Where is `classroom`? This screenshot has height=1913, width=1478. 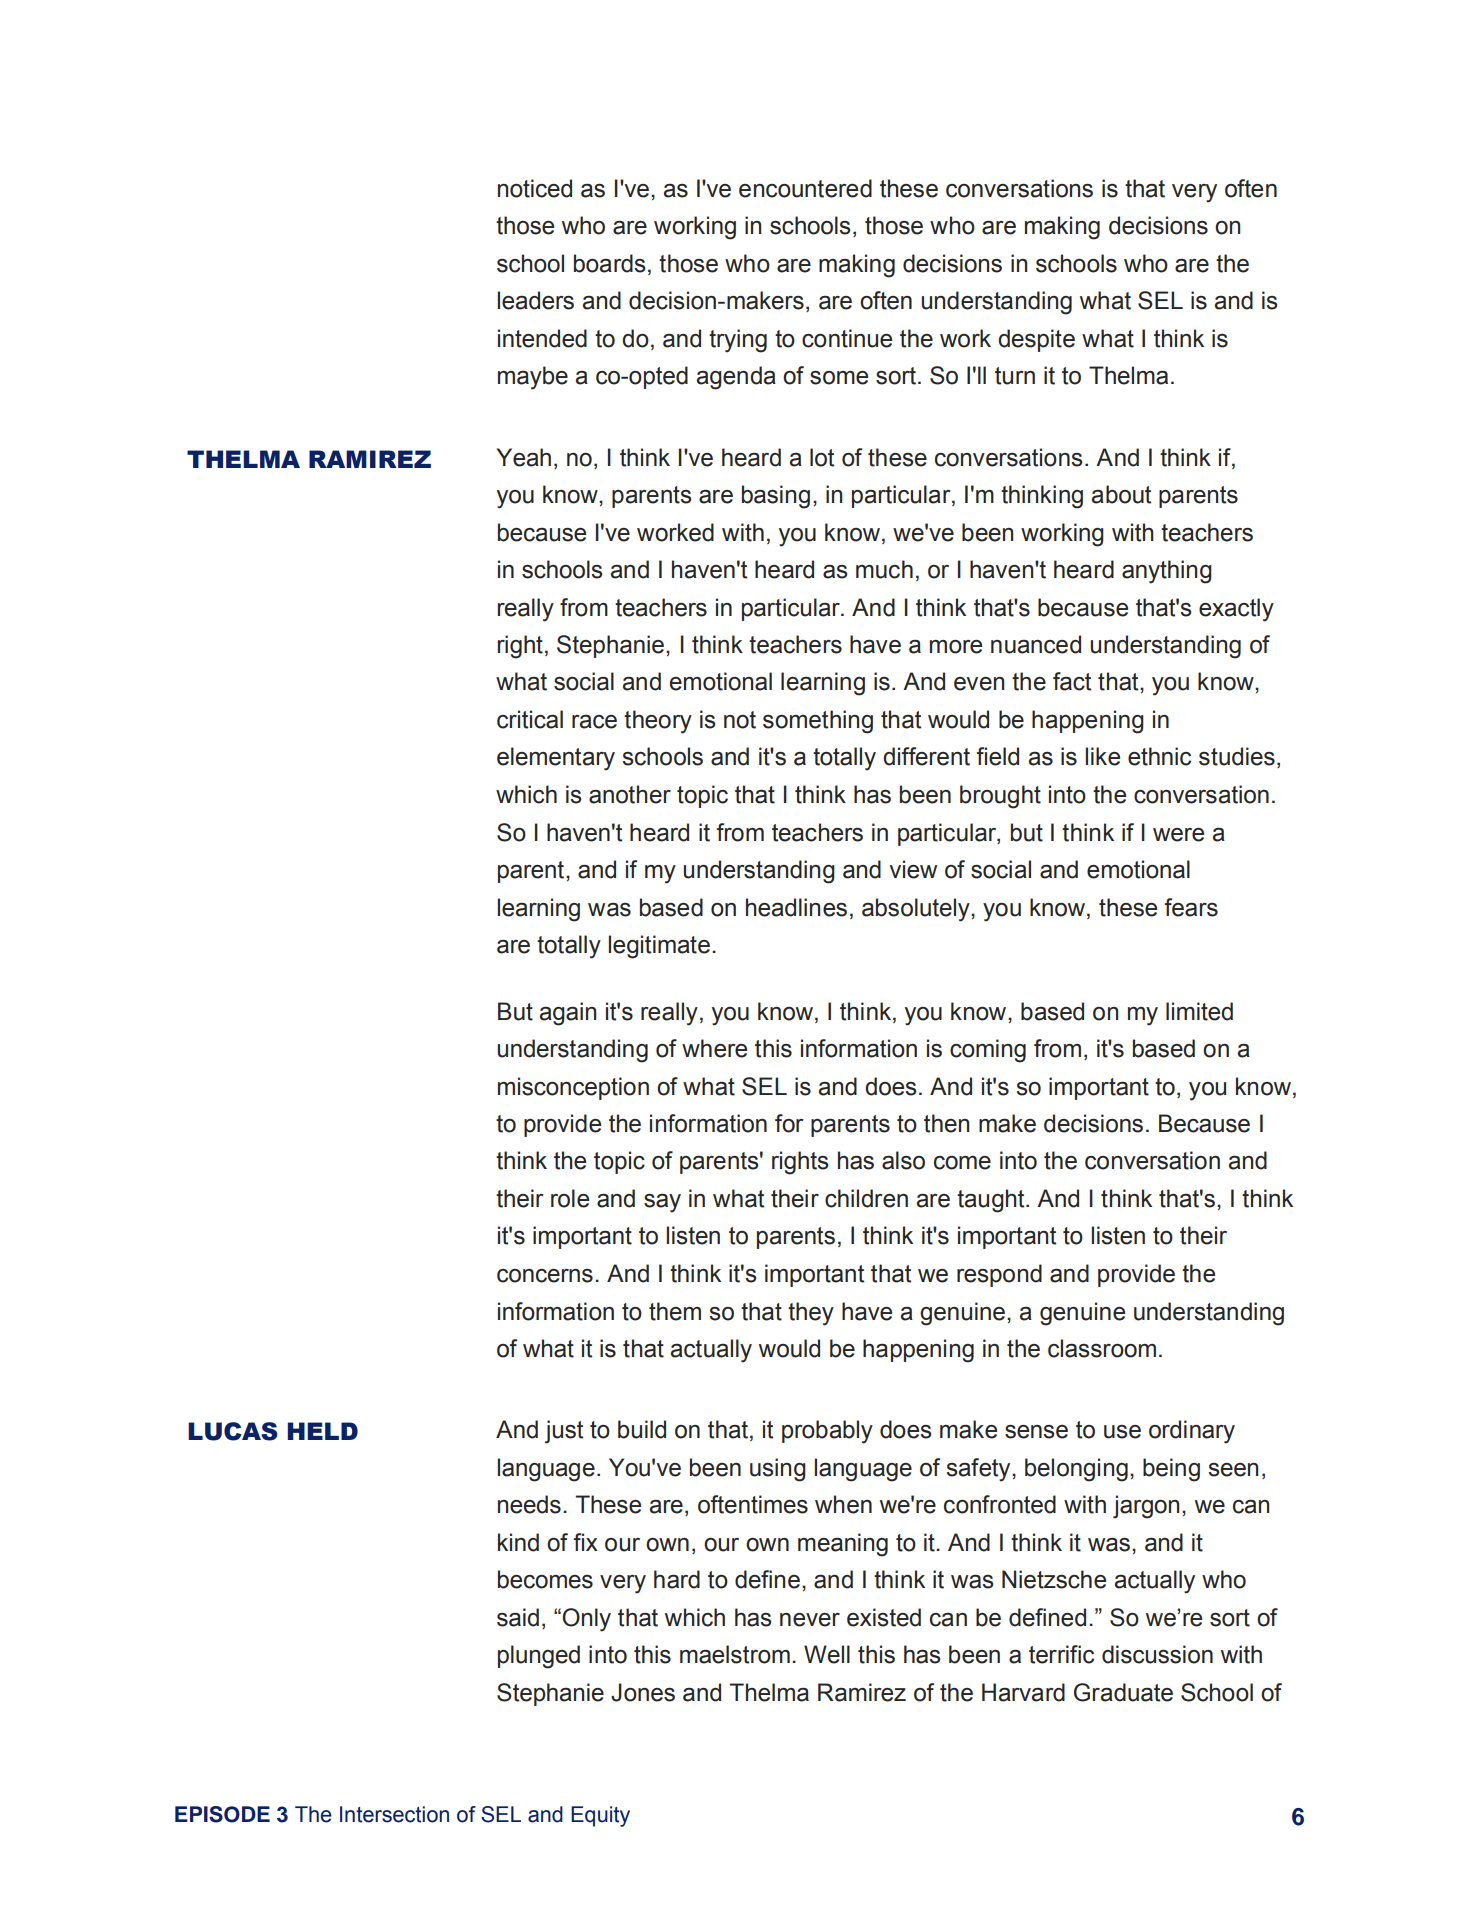 classroom is located at coordinates (1102, 1348).
